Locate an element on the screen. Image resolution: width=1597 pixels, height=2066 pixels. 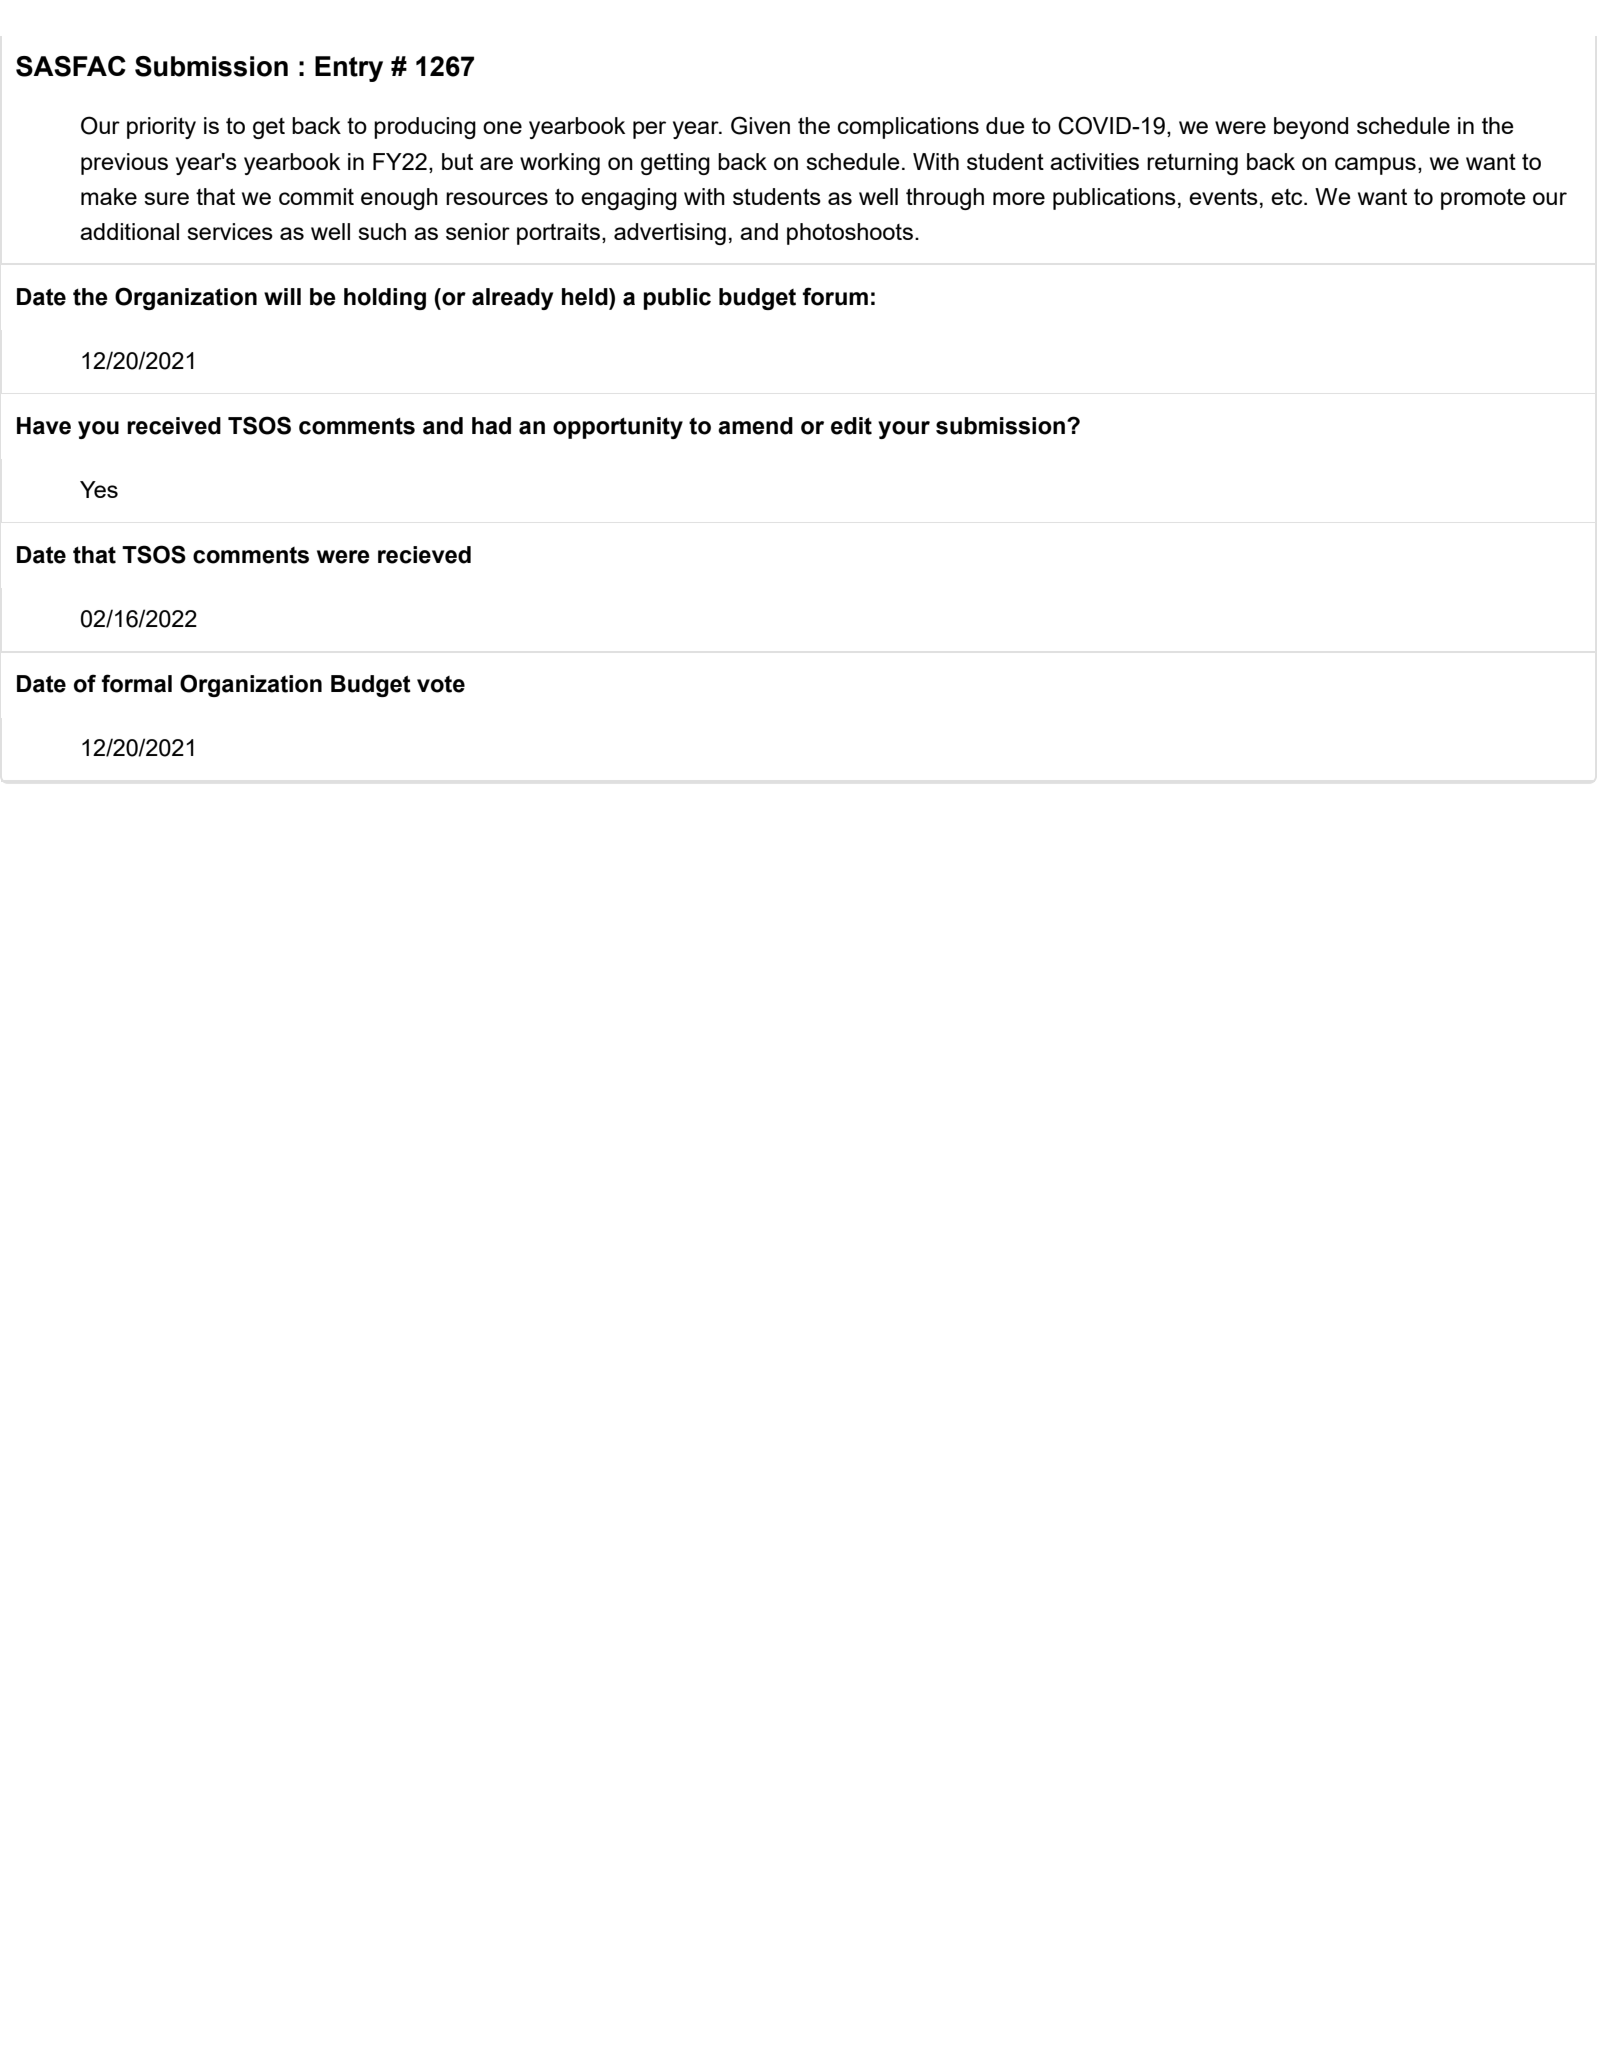
beyond is located at coordinates (1311, 128).
